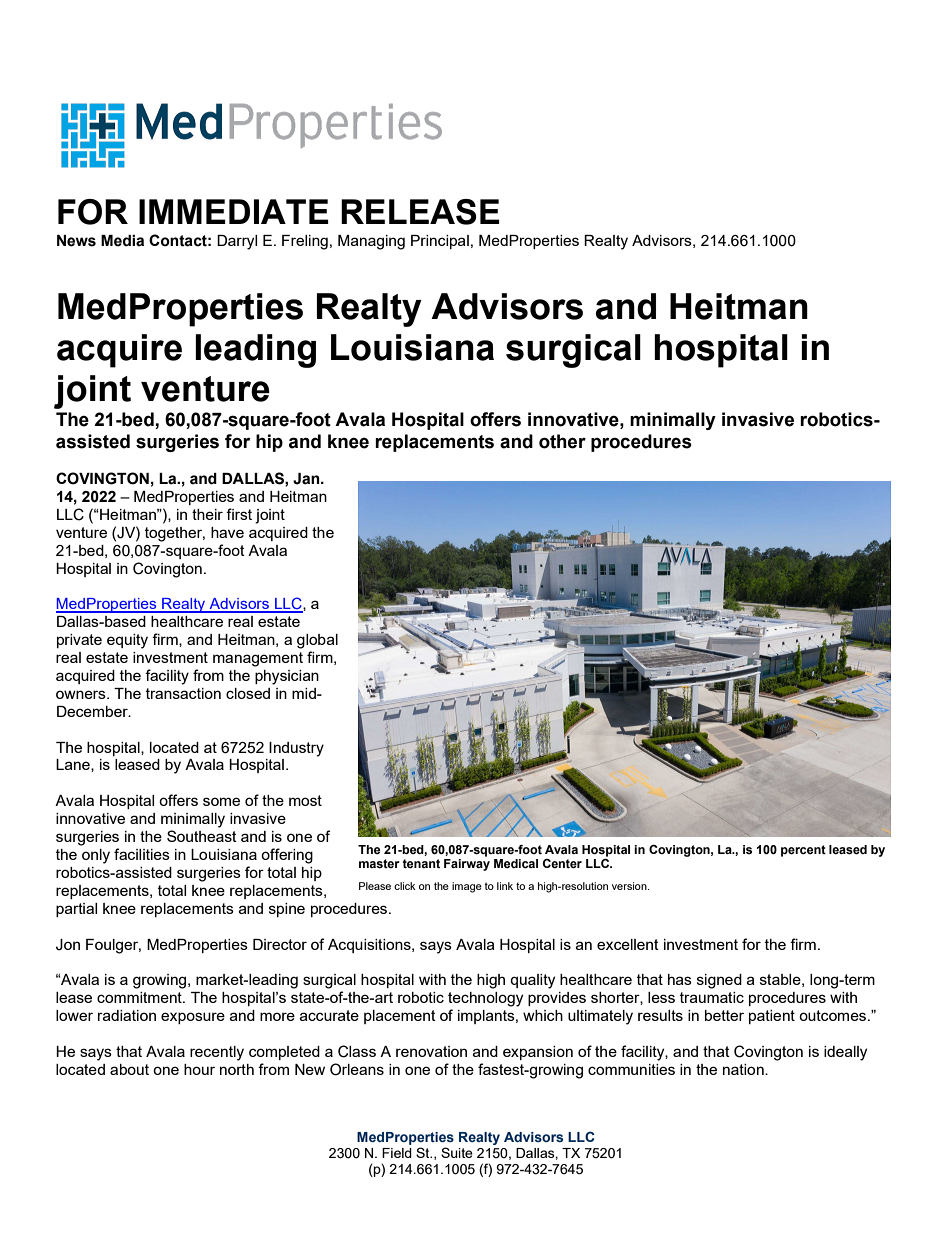 This document has height=1233, width=952. I want to click on Suite, so click(457, 1152).
